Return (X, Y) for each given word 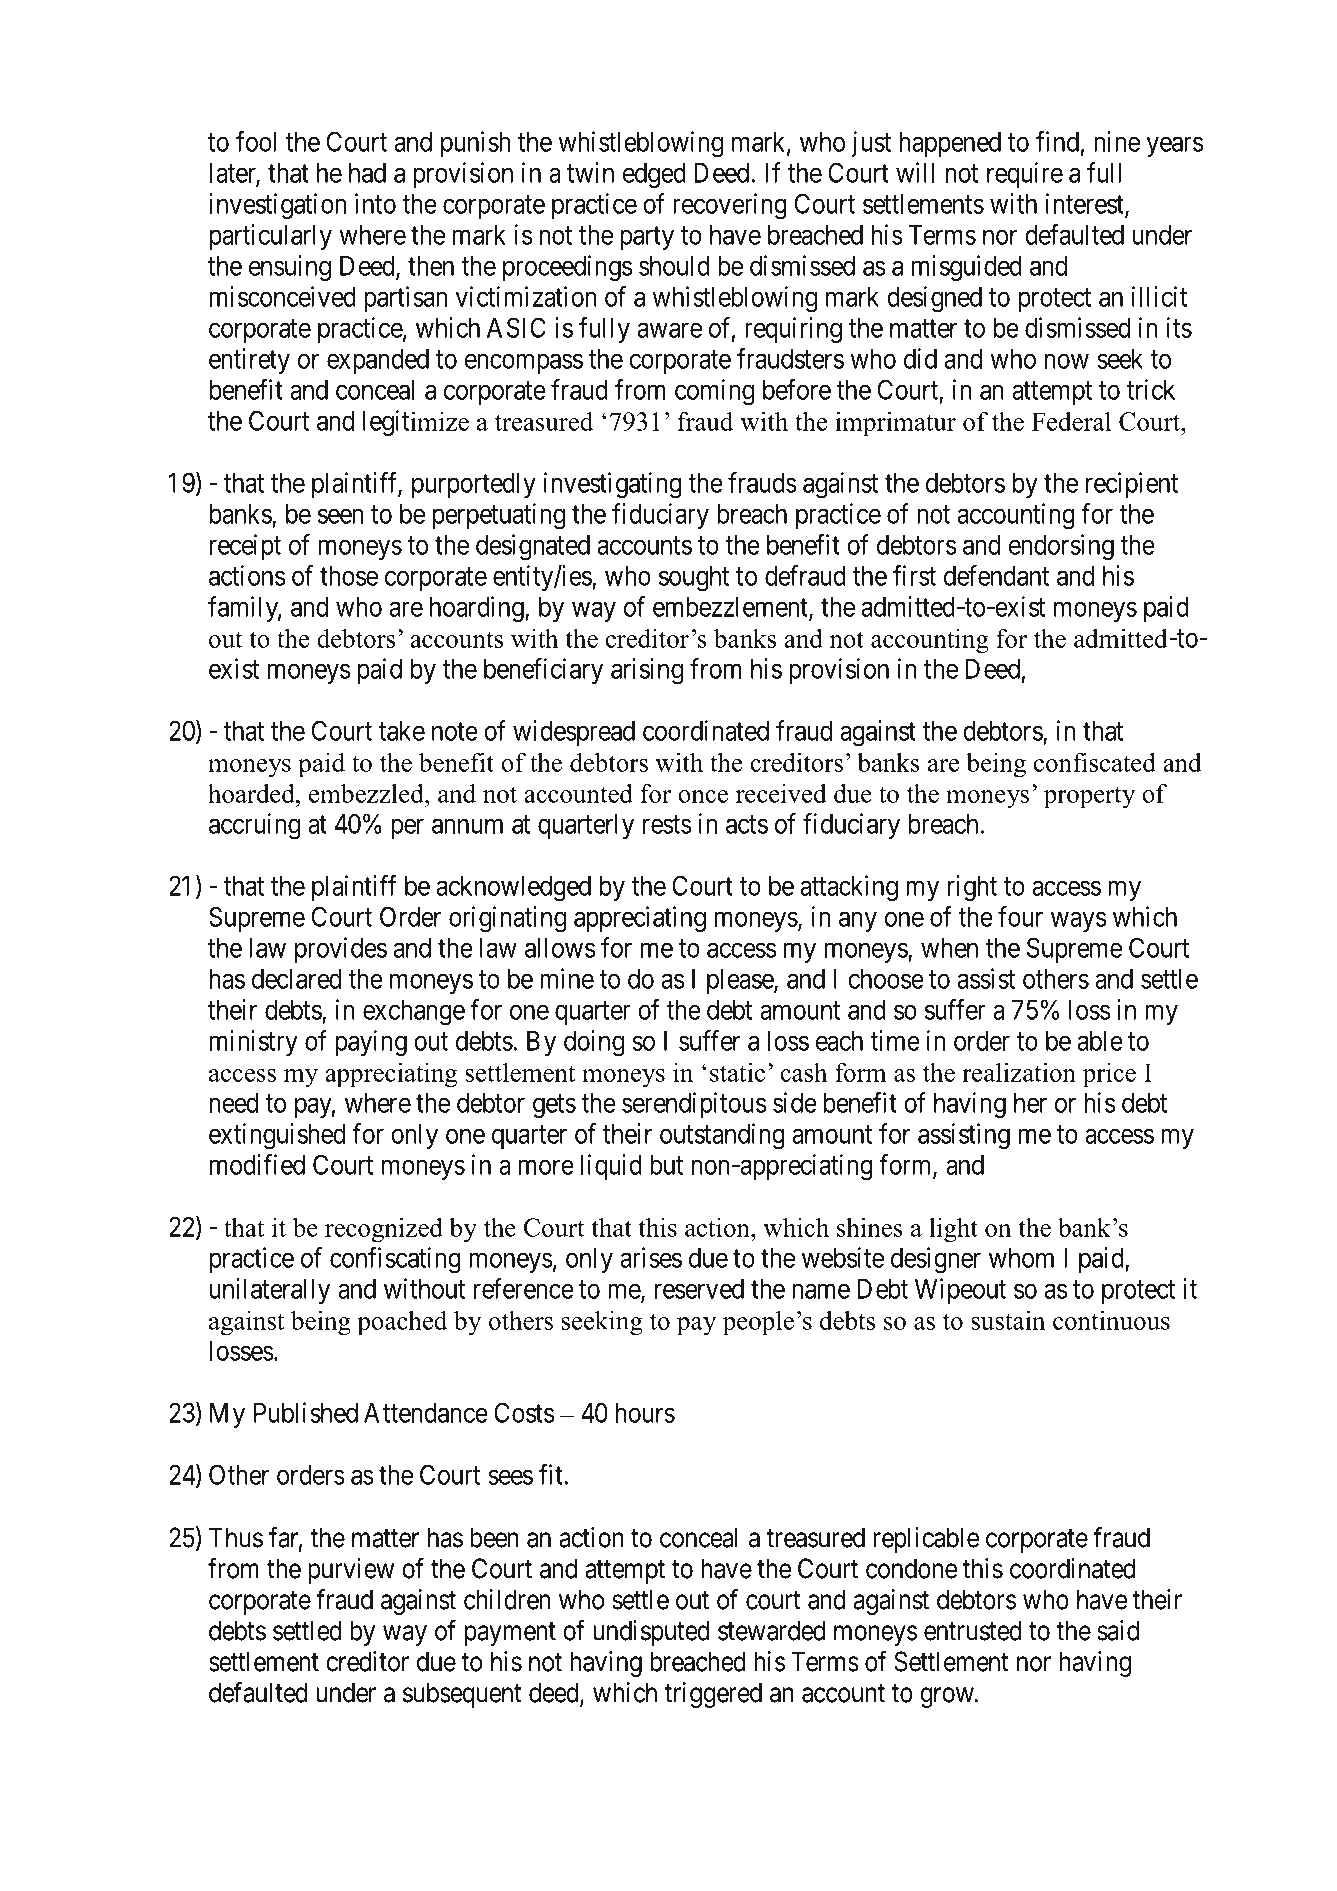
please (741, 981)
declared (296, 979)
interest (1086, 204)
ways (1078, 922)
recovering (730, 206)
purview (351, 1571)
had (367, 173)
